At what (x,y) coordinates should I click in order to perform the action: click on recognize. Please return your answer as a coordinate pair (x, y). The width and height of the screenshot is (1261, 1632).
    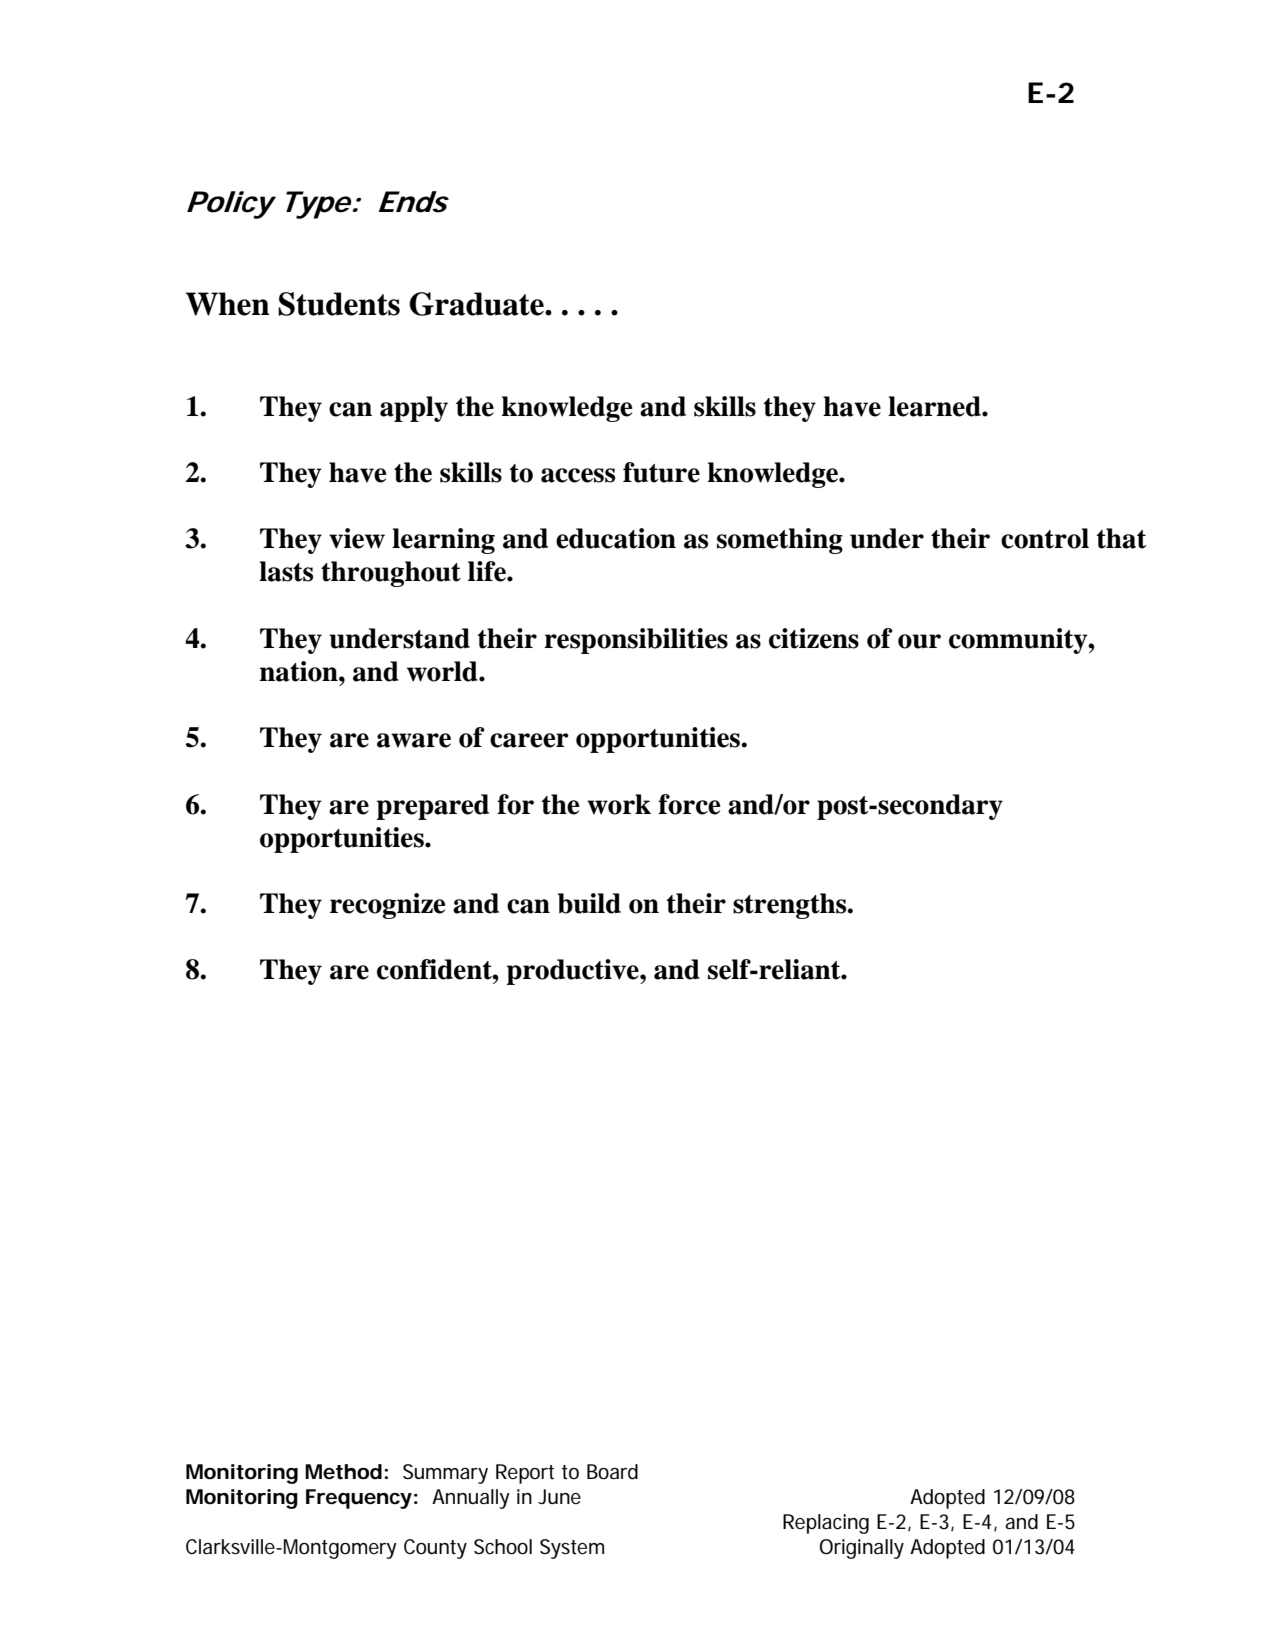
    Looking at the image, I should click on (388, 906).
